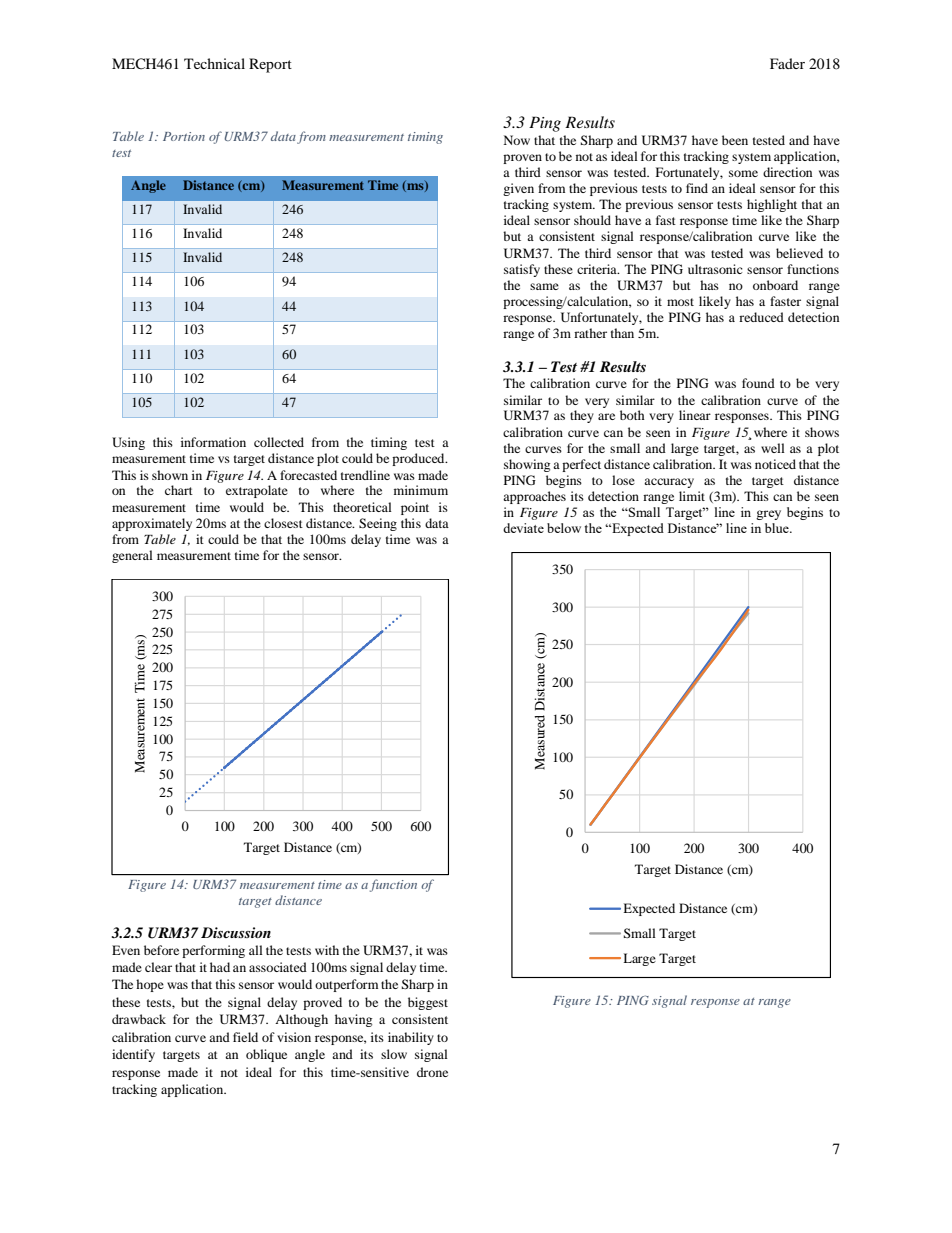  I want to click on general, so click(132, 556).
